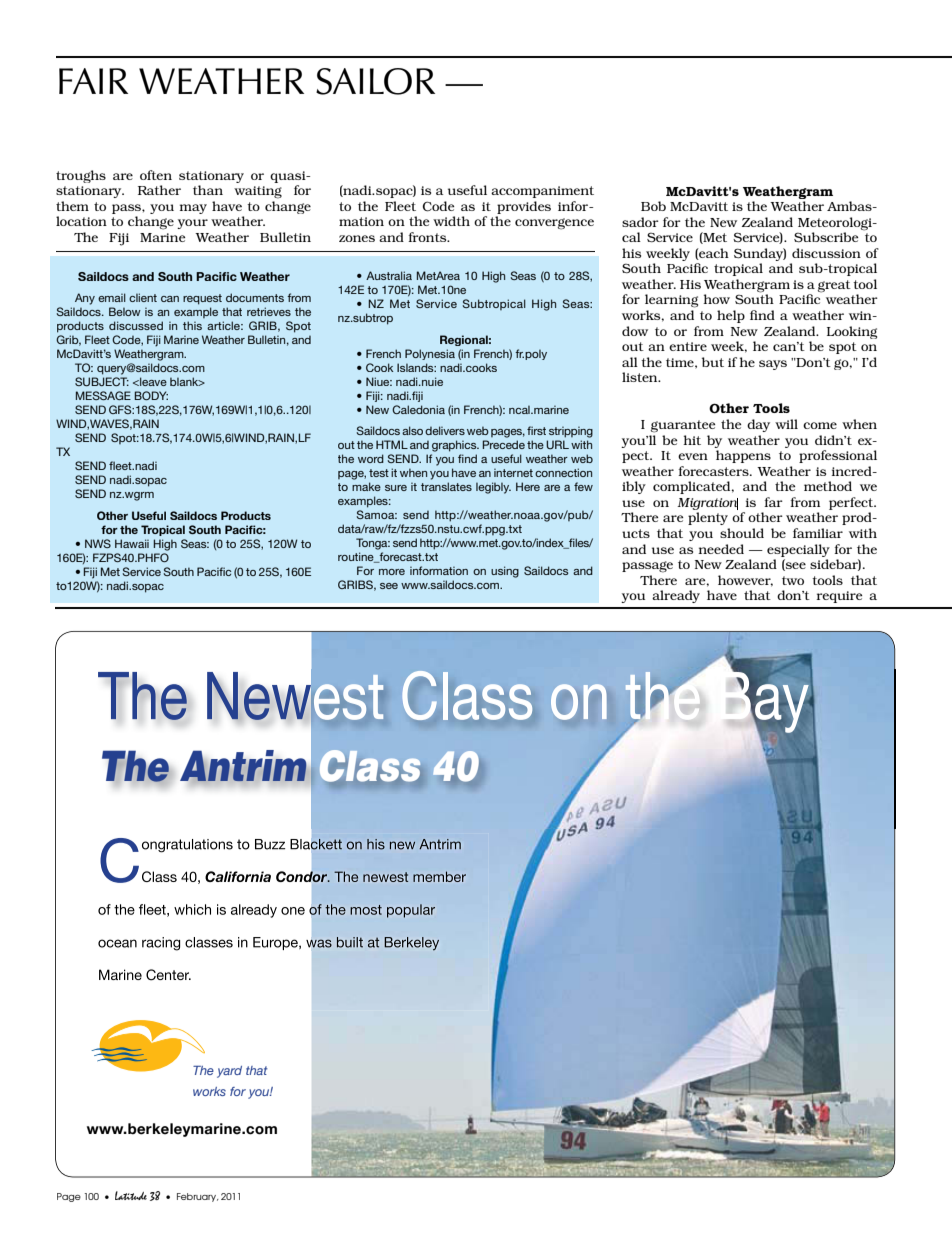  I want to click on often, so click(156, 175).
